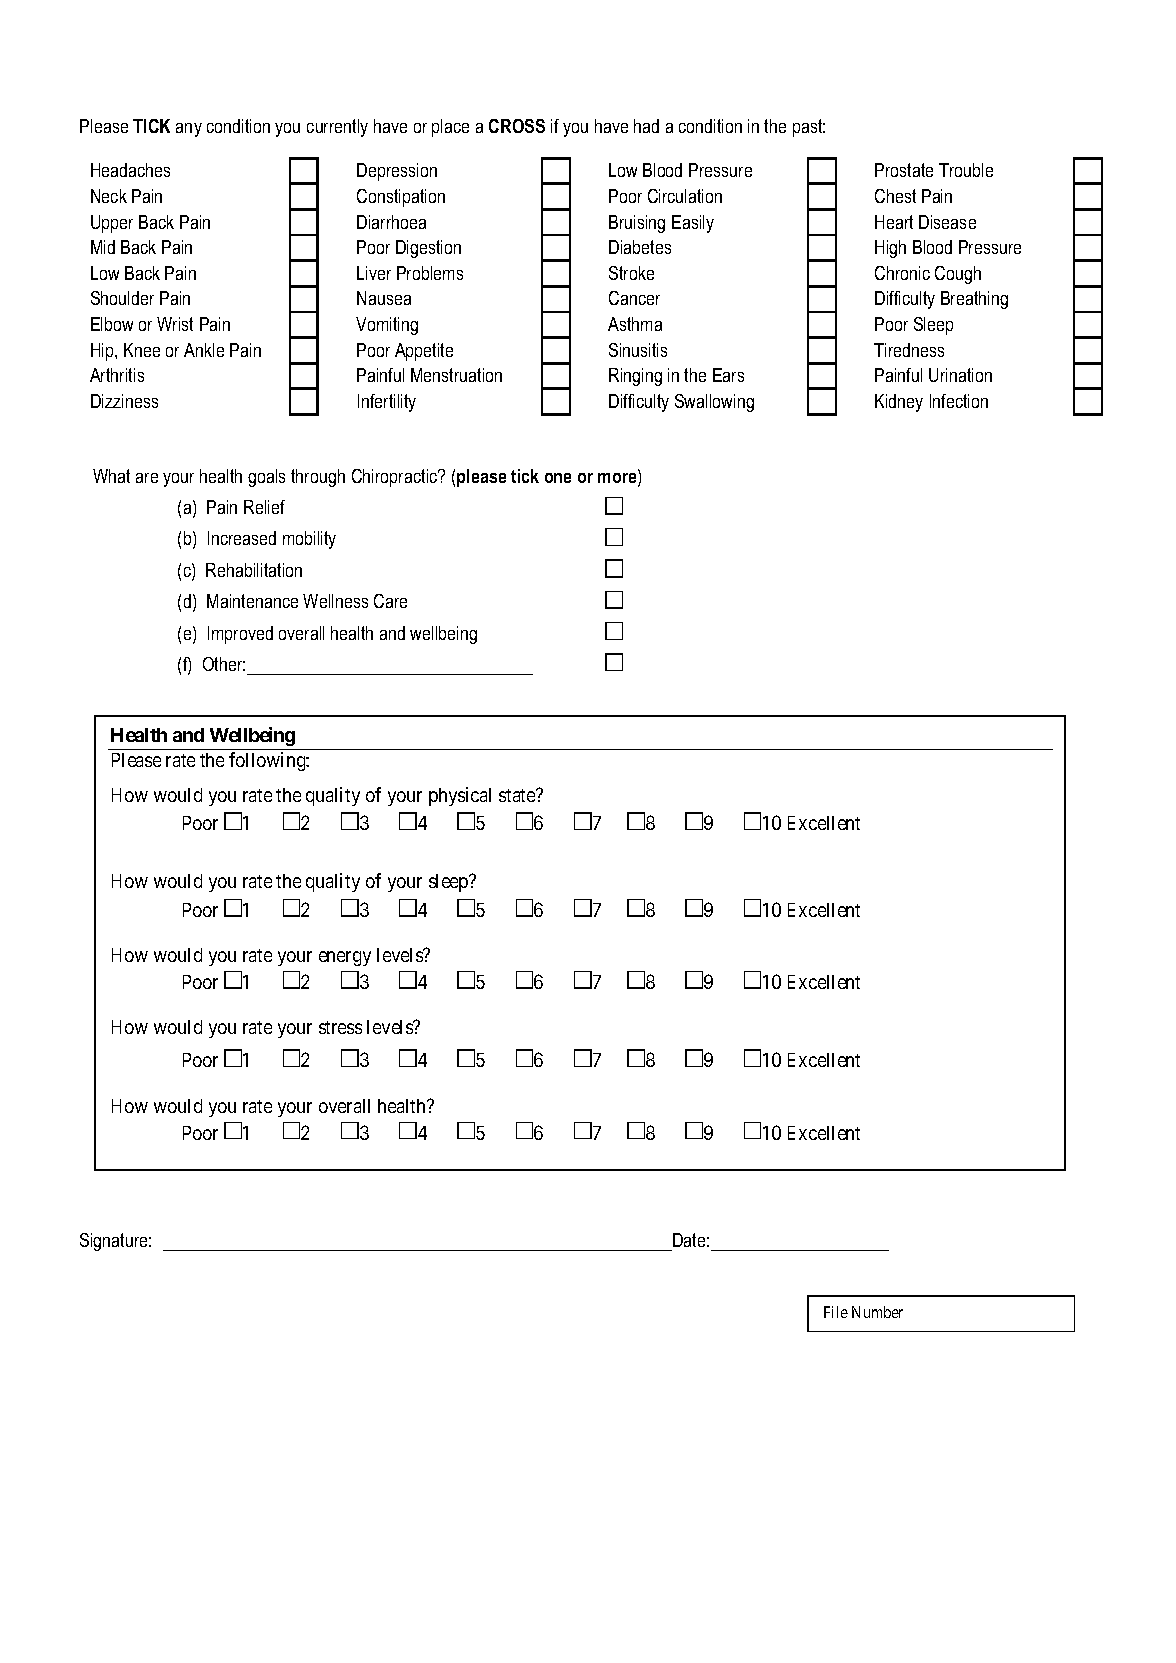  Describe the element at coordinates (345, 958) in the screenshot. I see `energy` at that location.
